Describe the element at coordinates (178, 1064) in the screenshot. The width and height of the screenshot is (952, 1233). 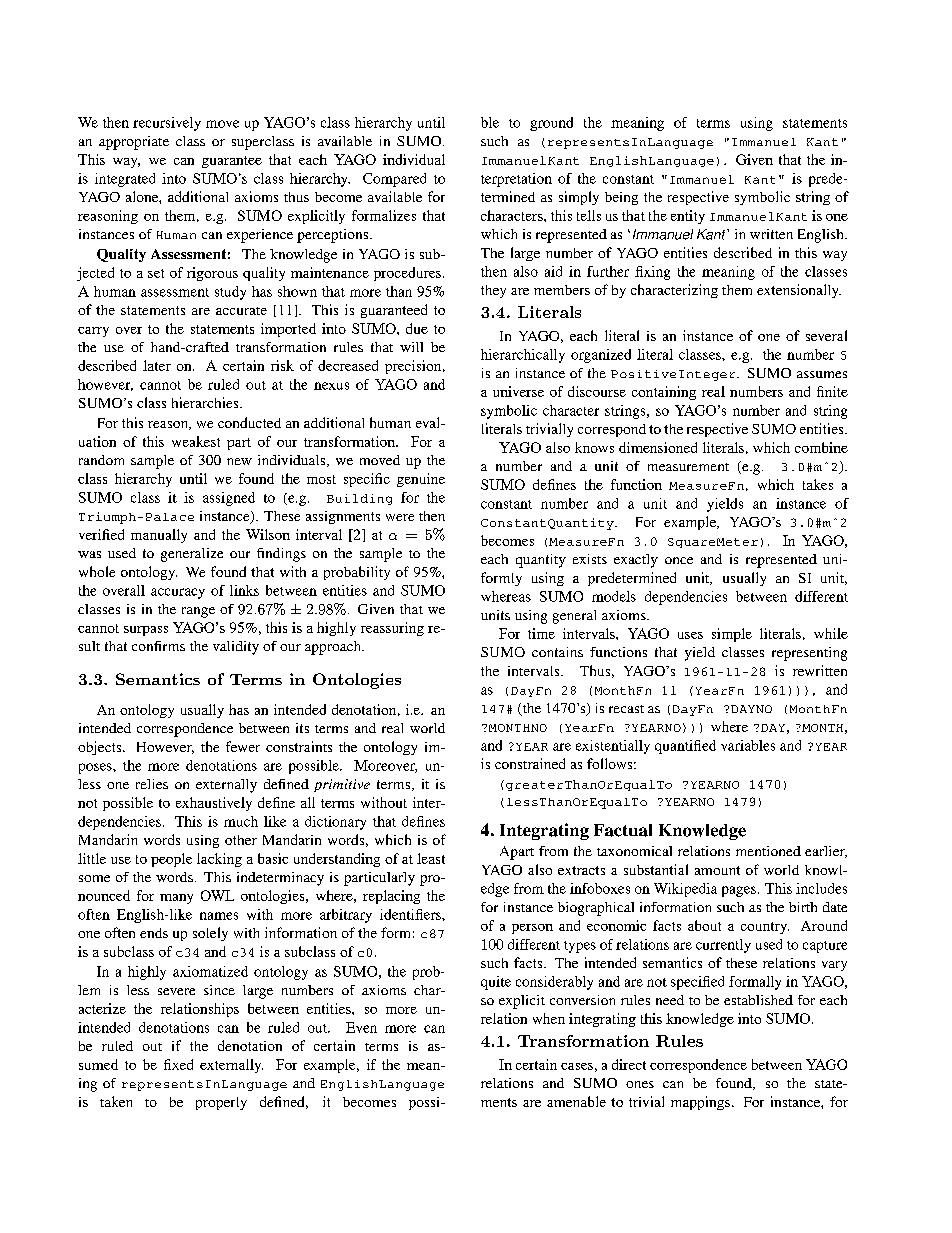
I see `fixed` at that location.
